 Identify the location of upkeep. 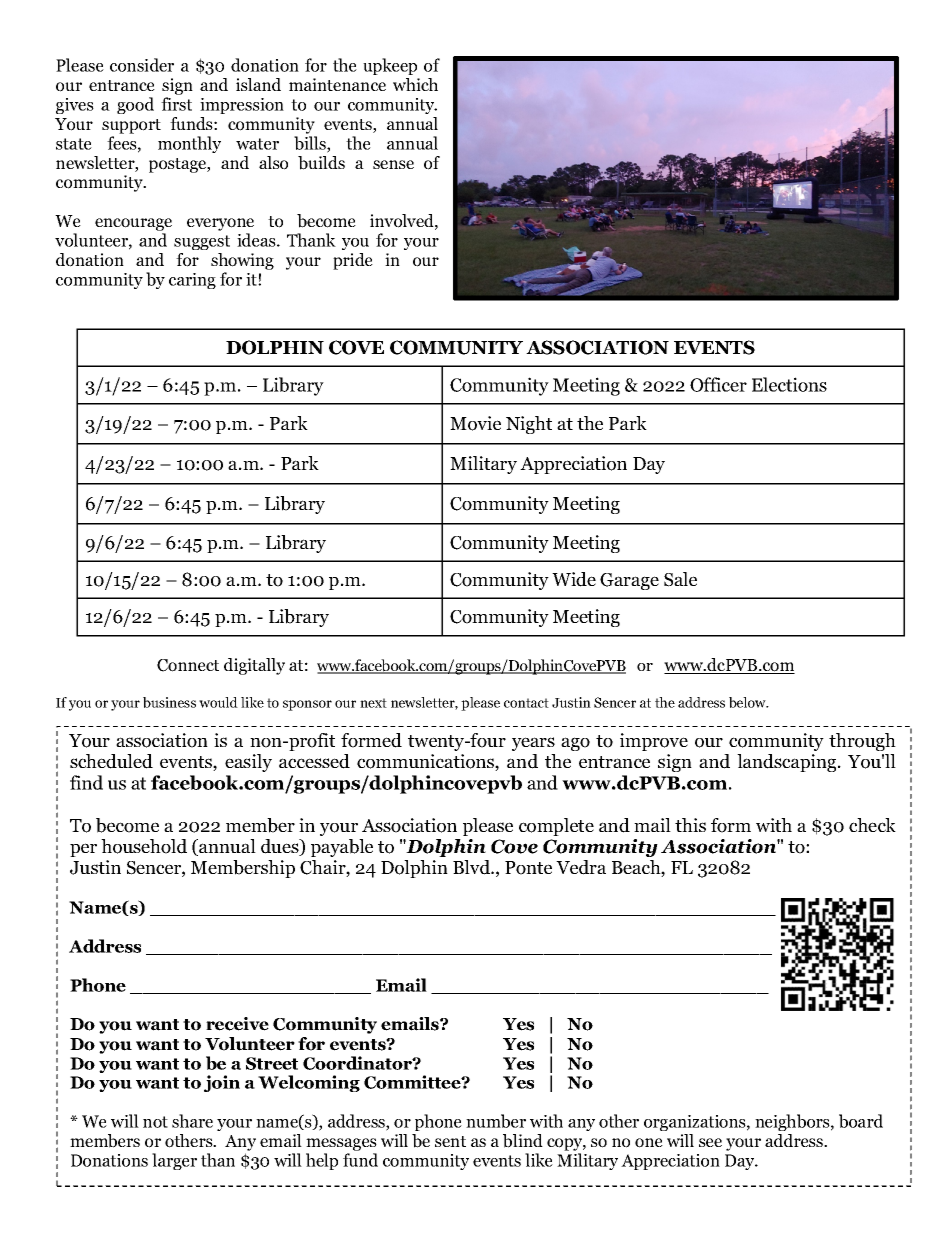
(390, 66).
